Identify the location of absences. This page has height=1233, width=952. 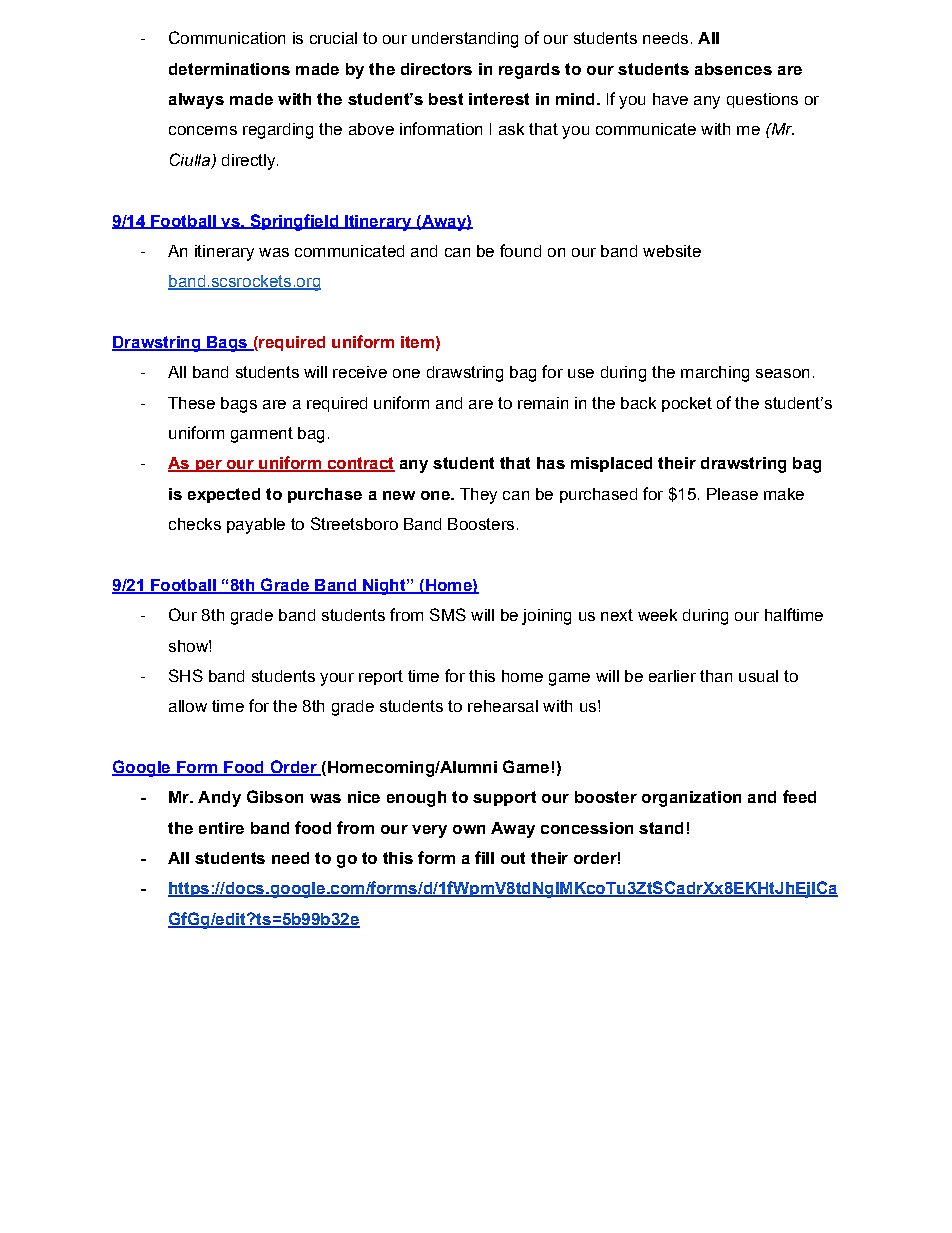
(733, 69).
